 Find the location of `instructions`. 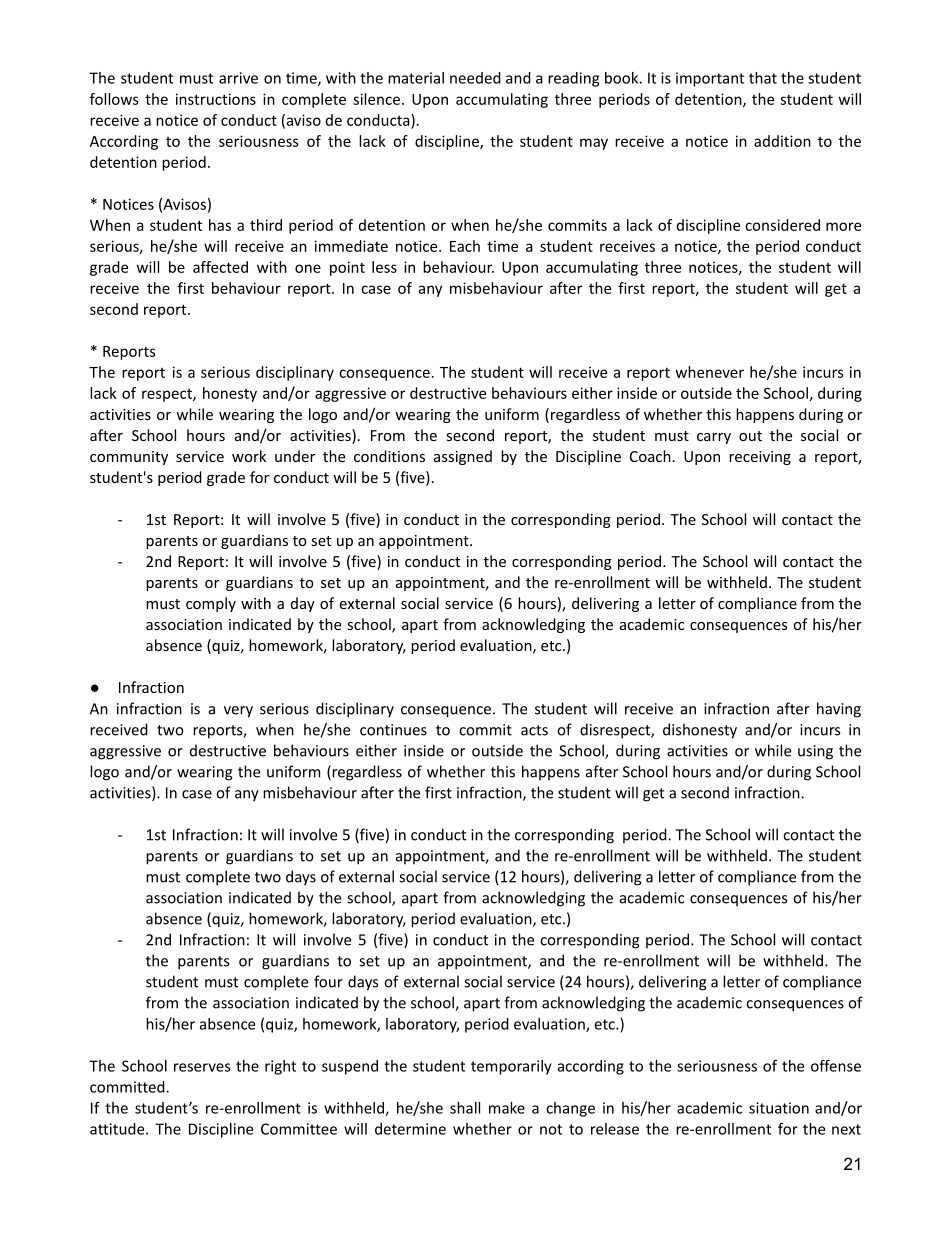

instructions is located at coordinates (216, 99).
